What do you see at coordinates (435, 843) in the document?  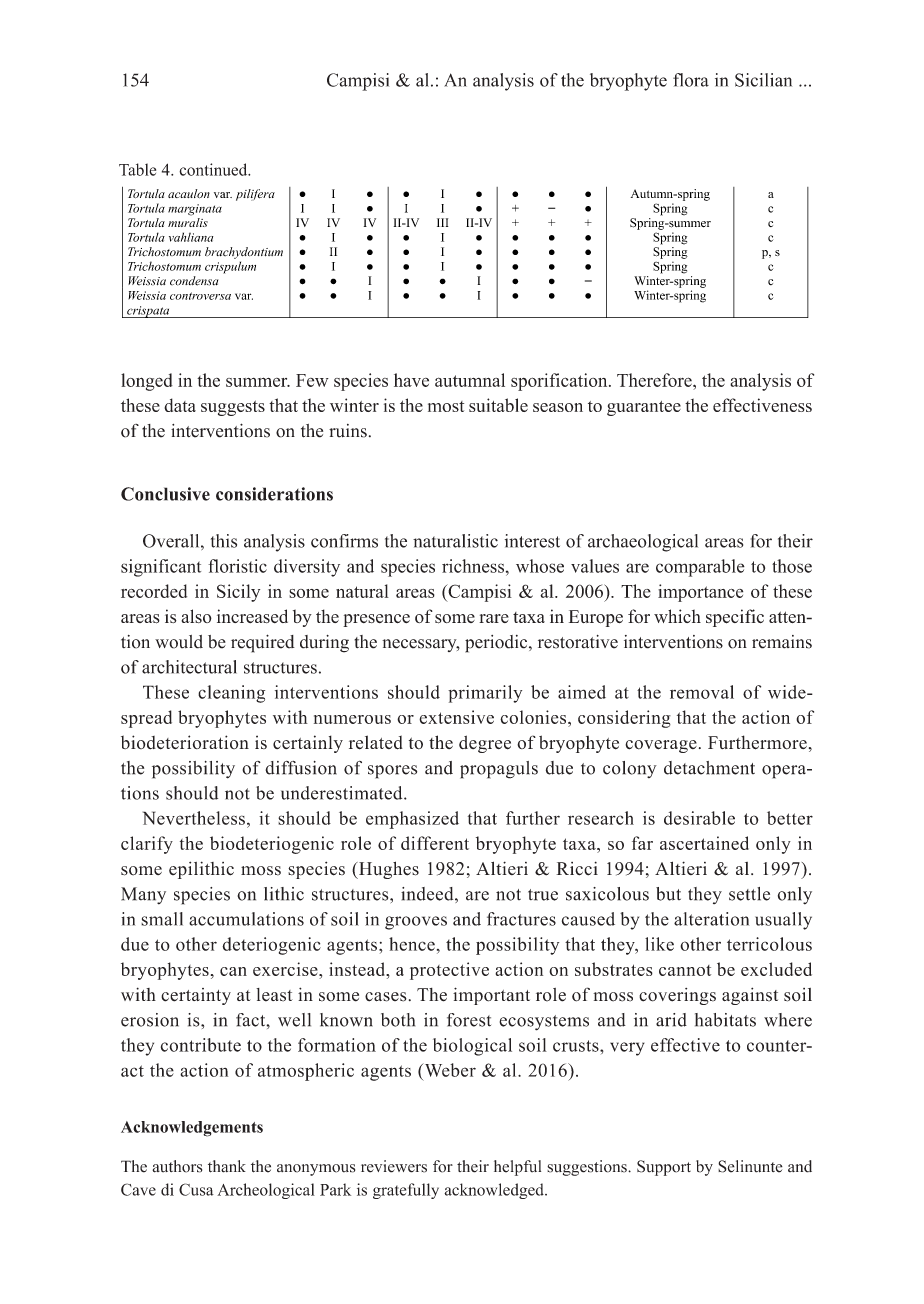 I see `different` at bounding box center [435, 843].
